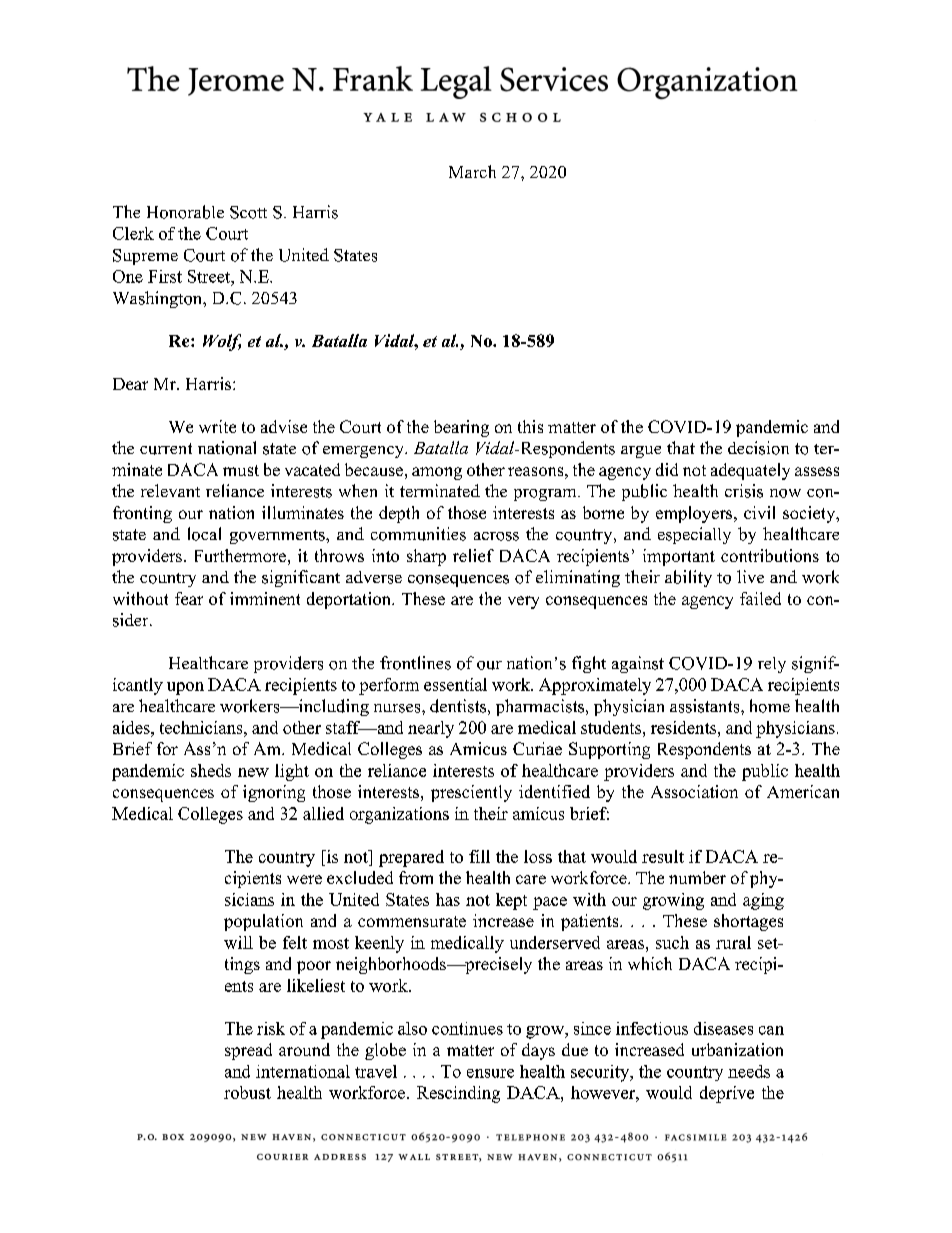  Describe the element at coordinates (248, 1051) in the image. I see `spread` at that location.
